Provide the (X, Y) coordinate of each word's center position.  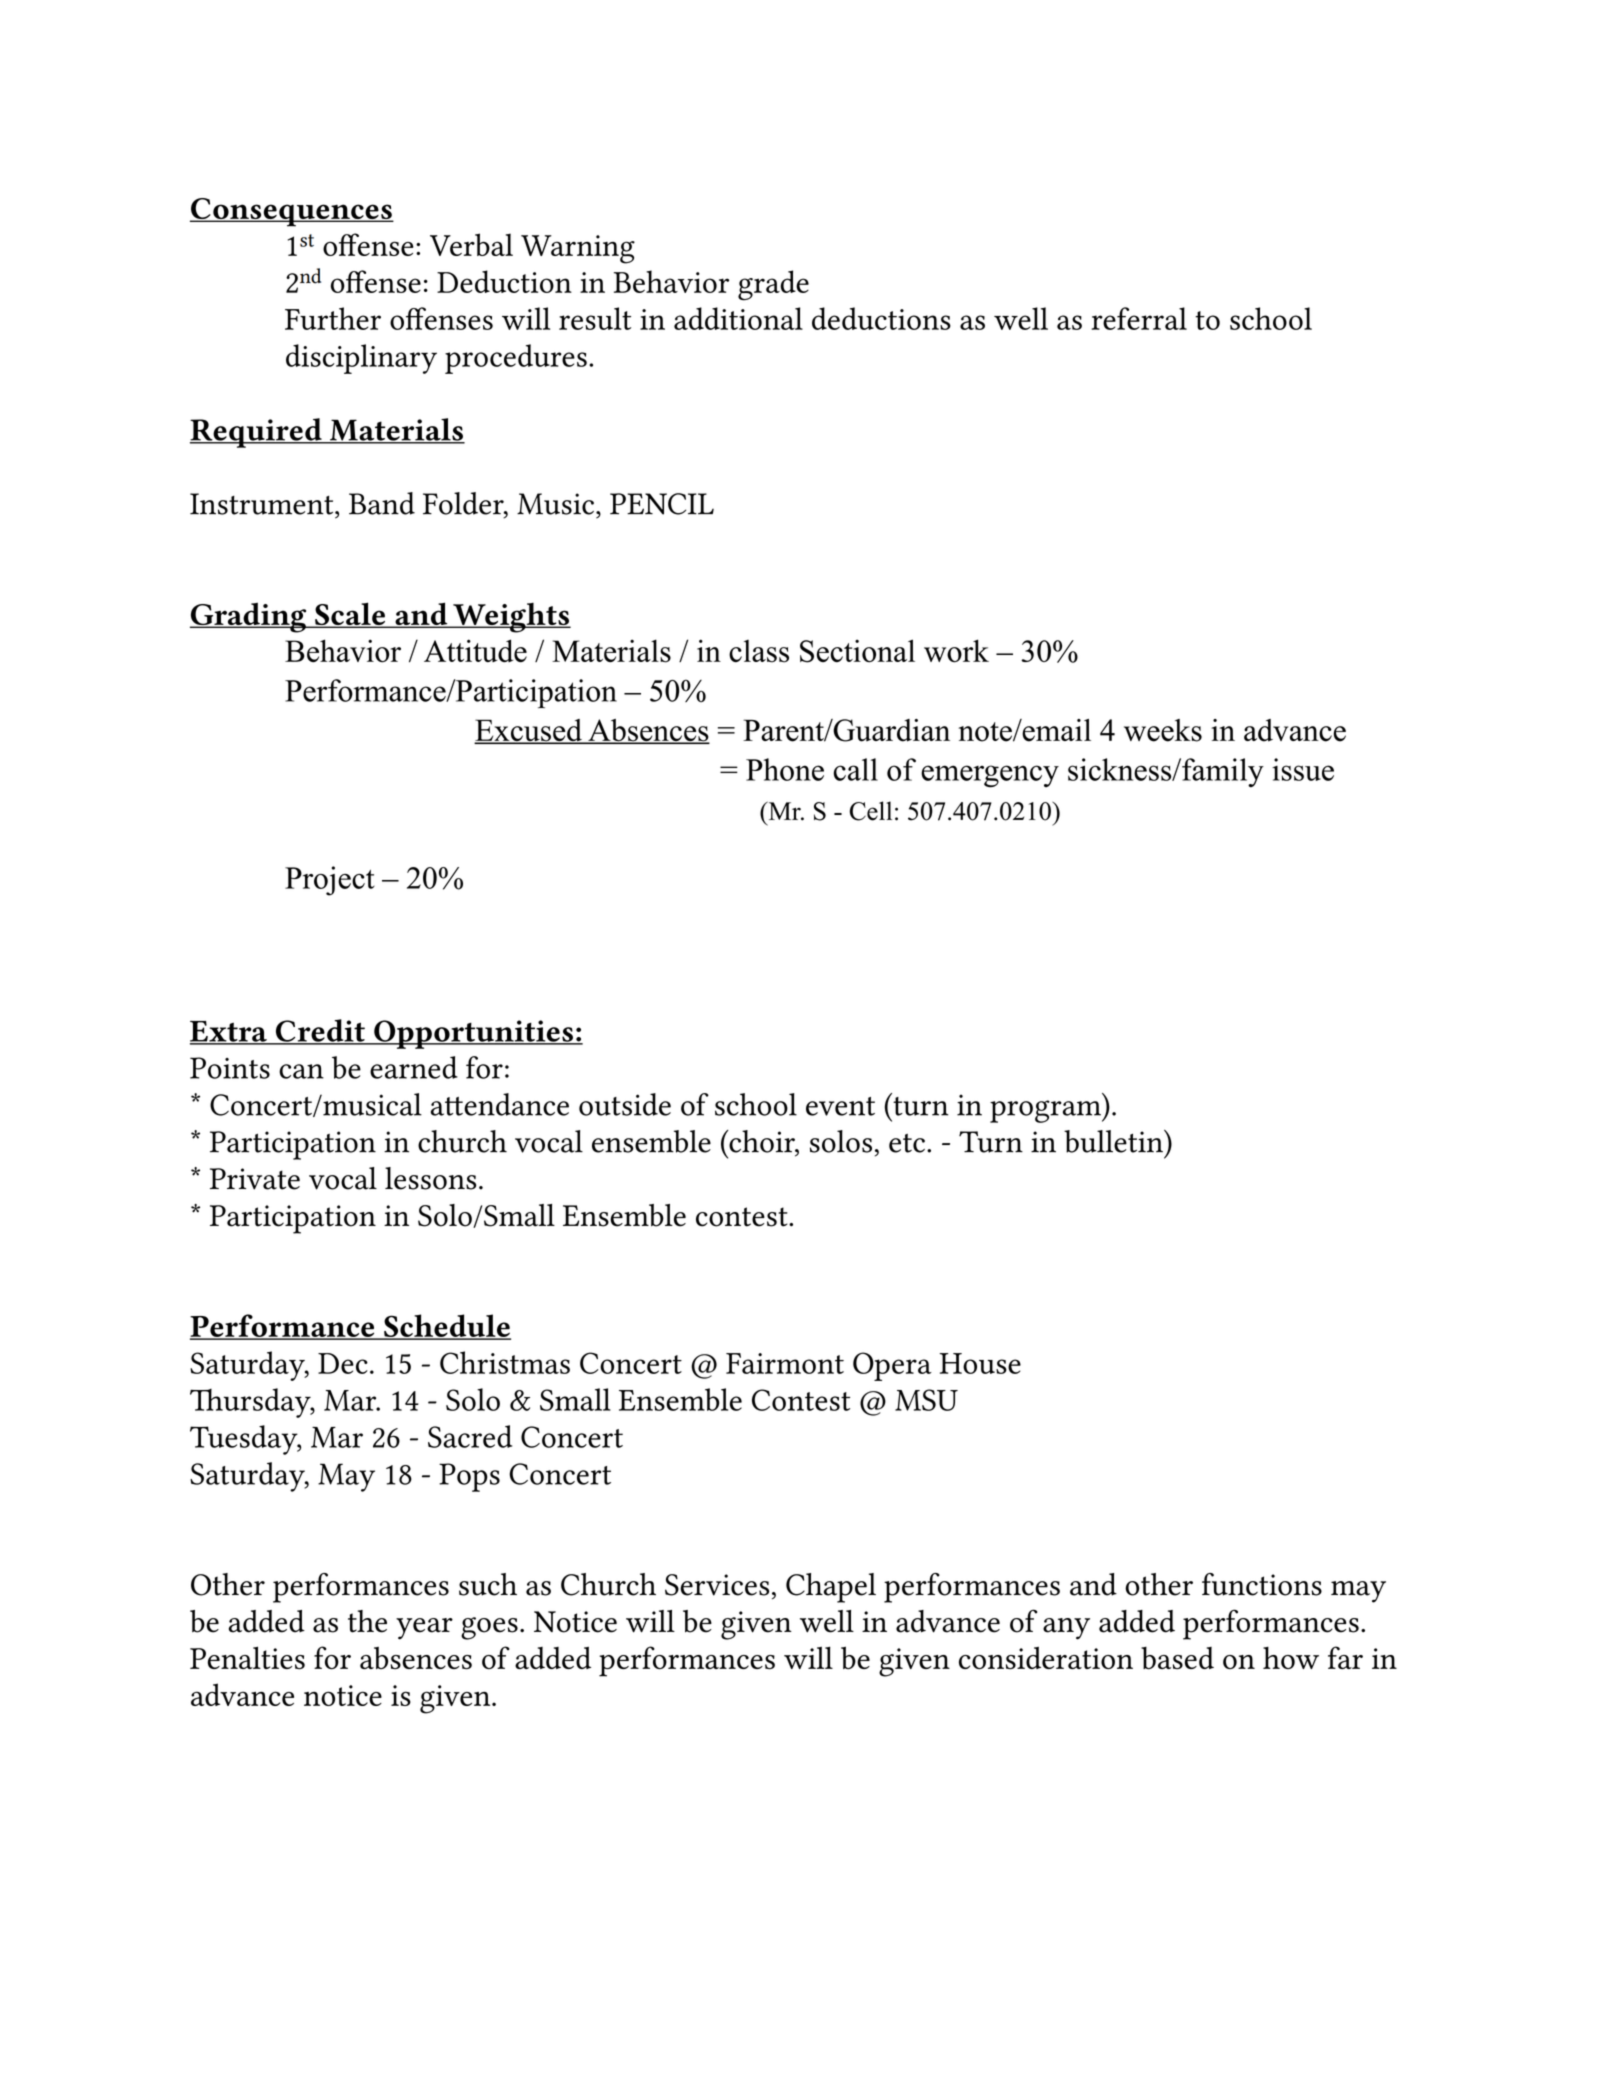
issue (1303, 769)
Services (717, 1585)
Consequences (292, 212)
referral (1139, 318)
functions (1262, 1584)
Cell (871, 811)
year (424, 1629)
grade (773, 285)
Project (330, 881)
